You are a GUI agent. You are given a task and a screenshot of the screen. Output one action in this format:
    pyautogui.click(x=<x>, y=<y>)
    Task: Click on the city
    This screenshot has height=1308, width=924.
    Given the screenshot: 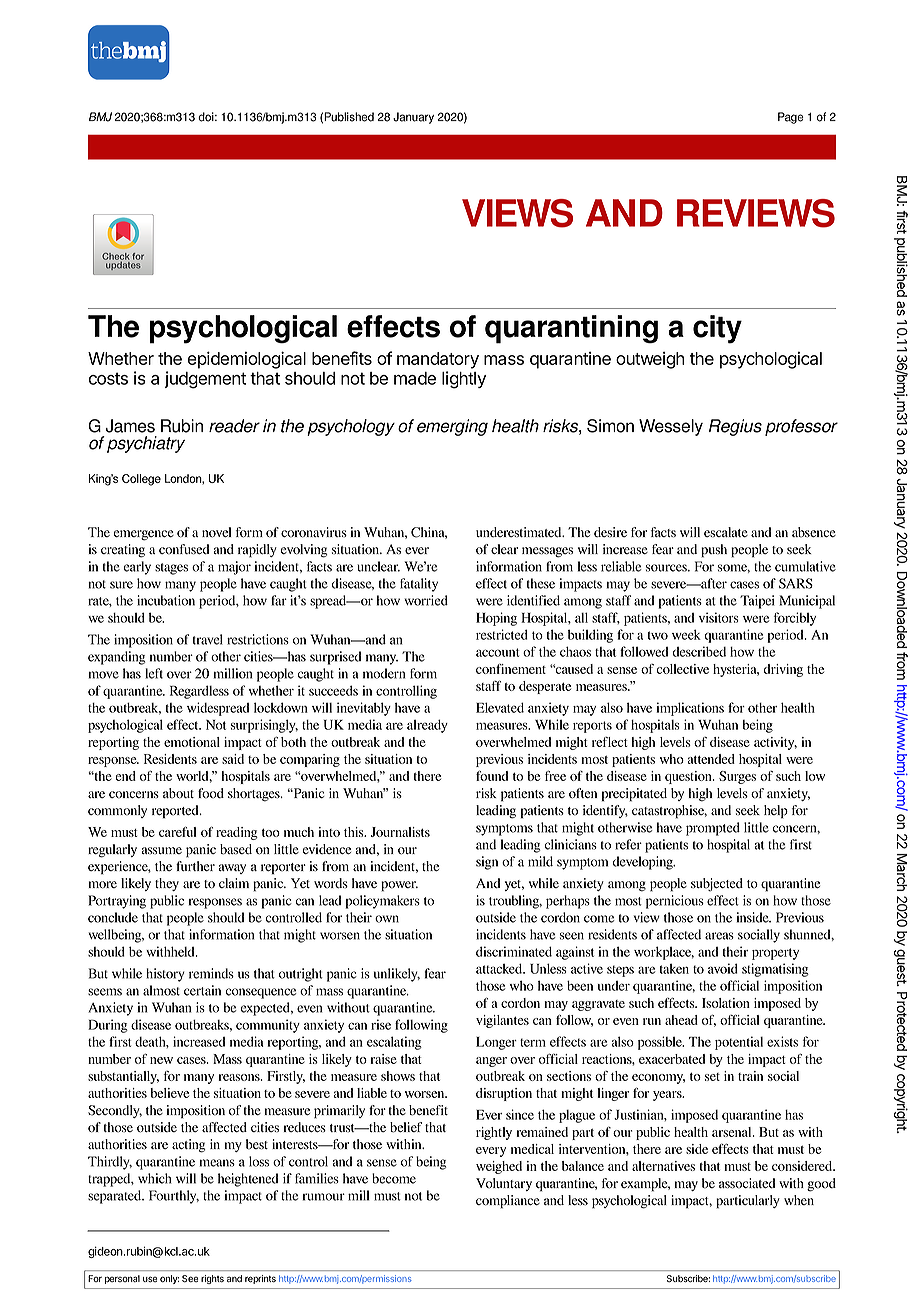 What is the action you would take?
    pyautogui.click(x=717, y=329)
